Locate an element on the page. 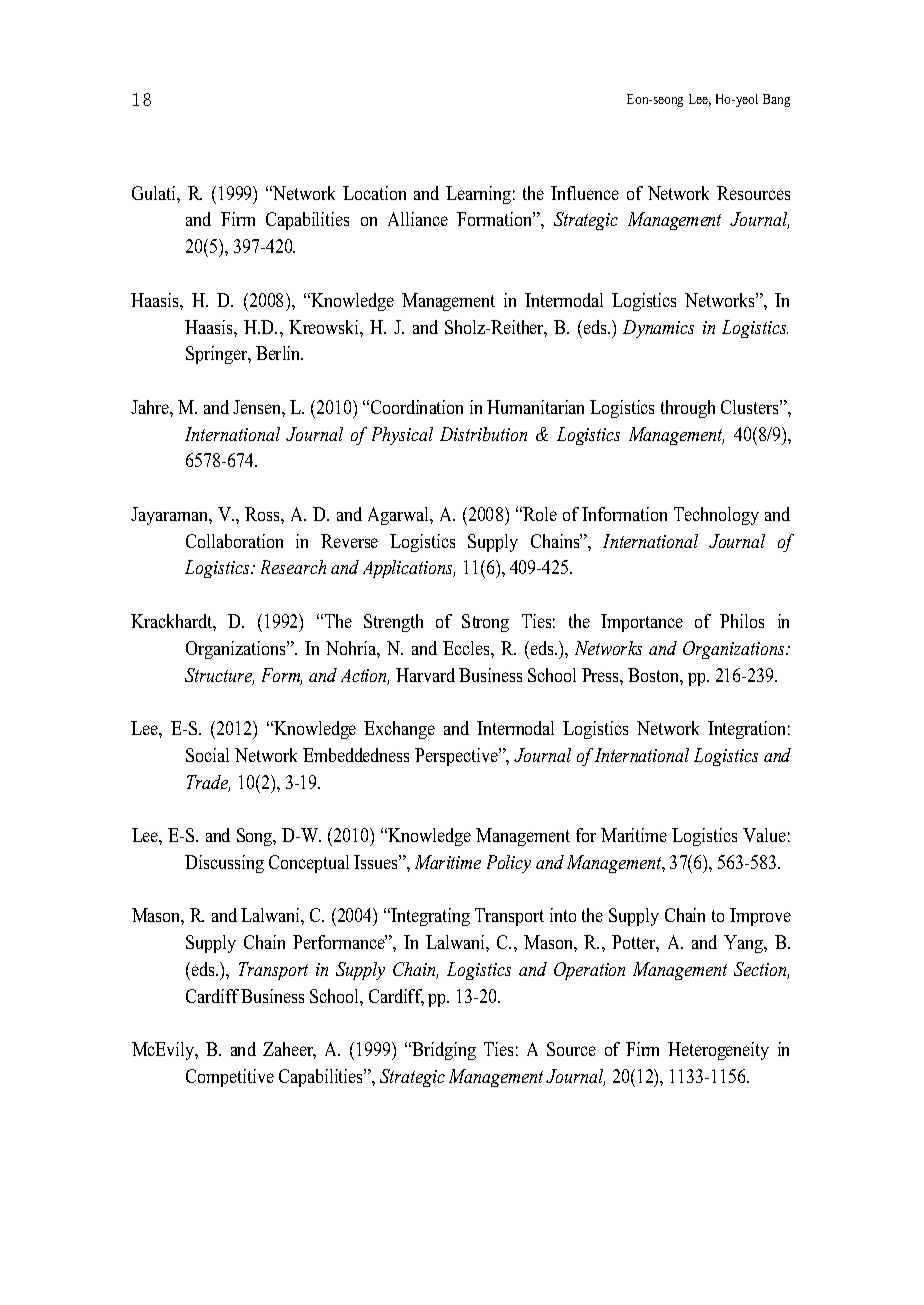  Research is located at coordinates (293, 567).
